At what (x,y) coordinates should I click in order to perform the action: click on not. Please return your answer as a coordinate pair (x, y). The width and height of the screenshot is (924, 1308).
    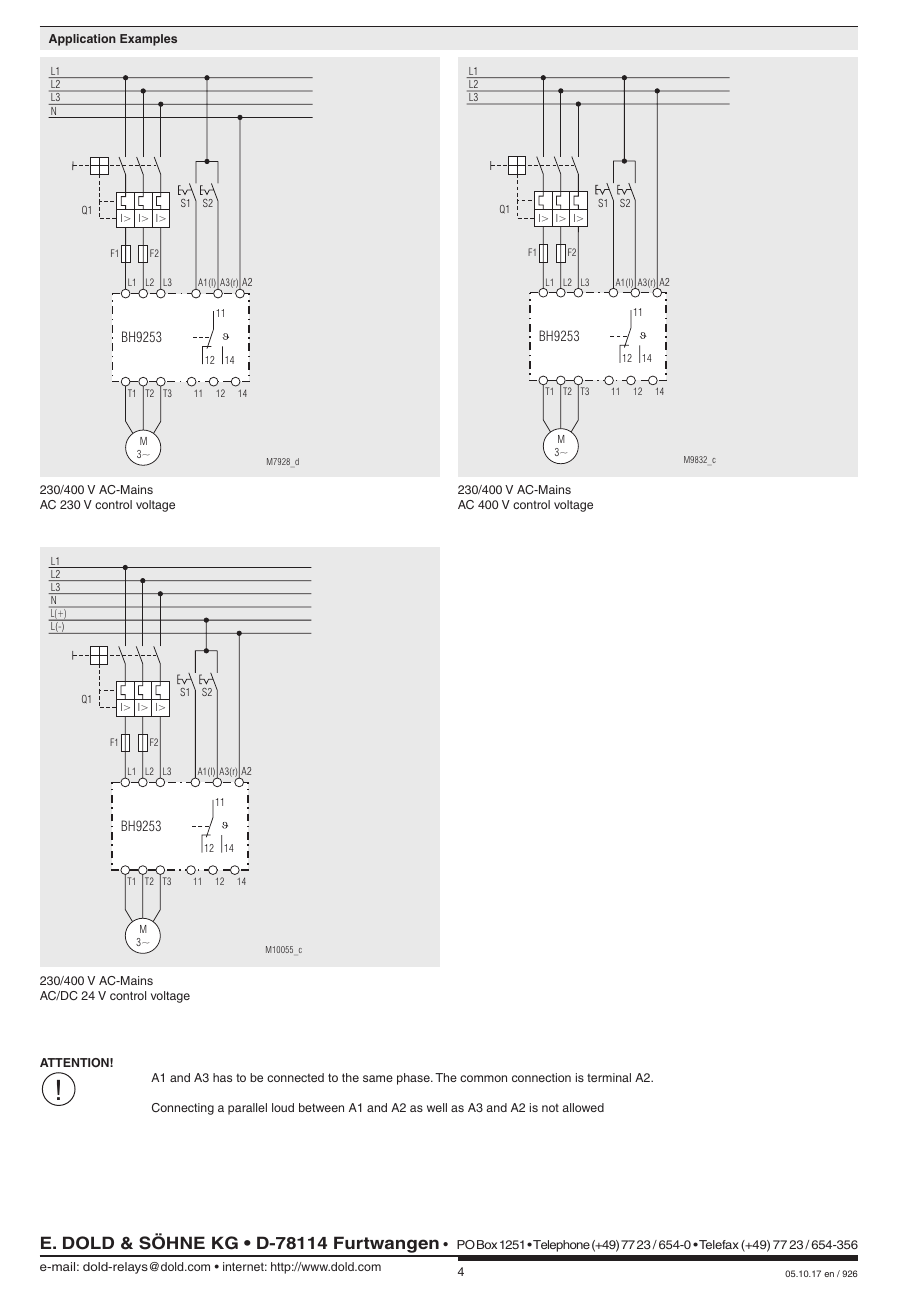
    Looking at the image, I should click on (550, 1107).
